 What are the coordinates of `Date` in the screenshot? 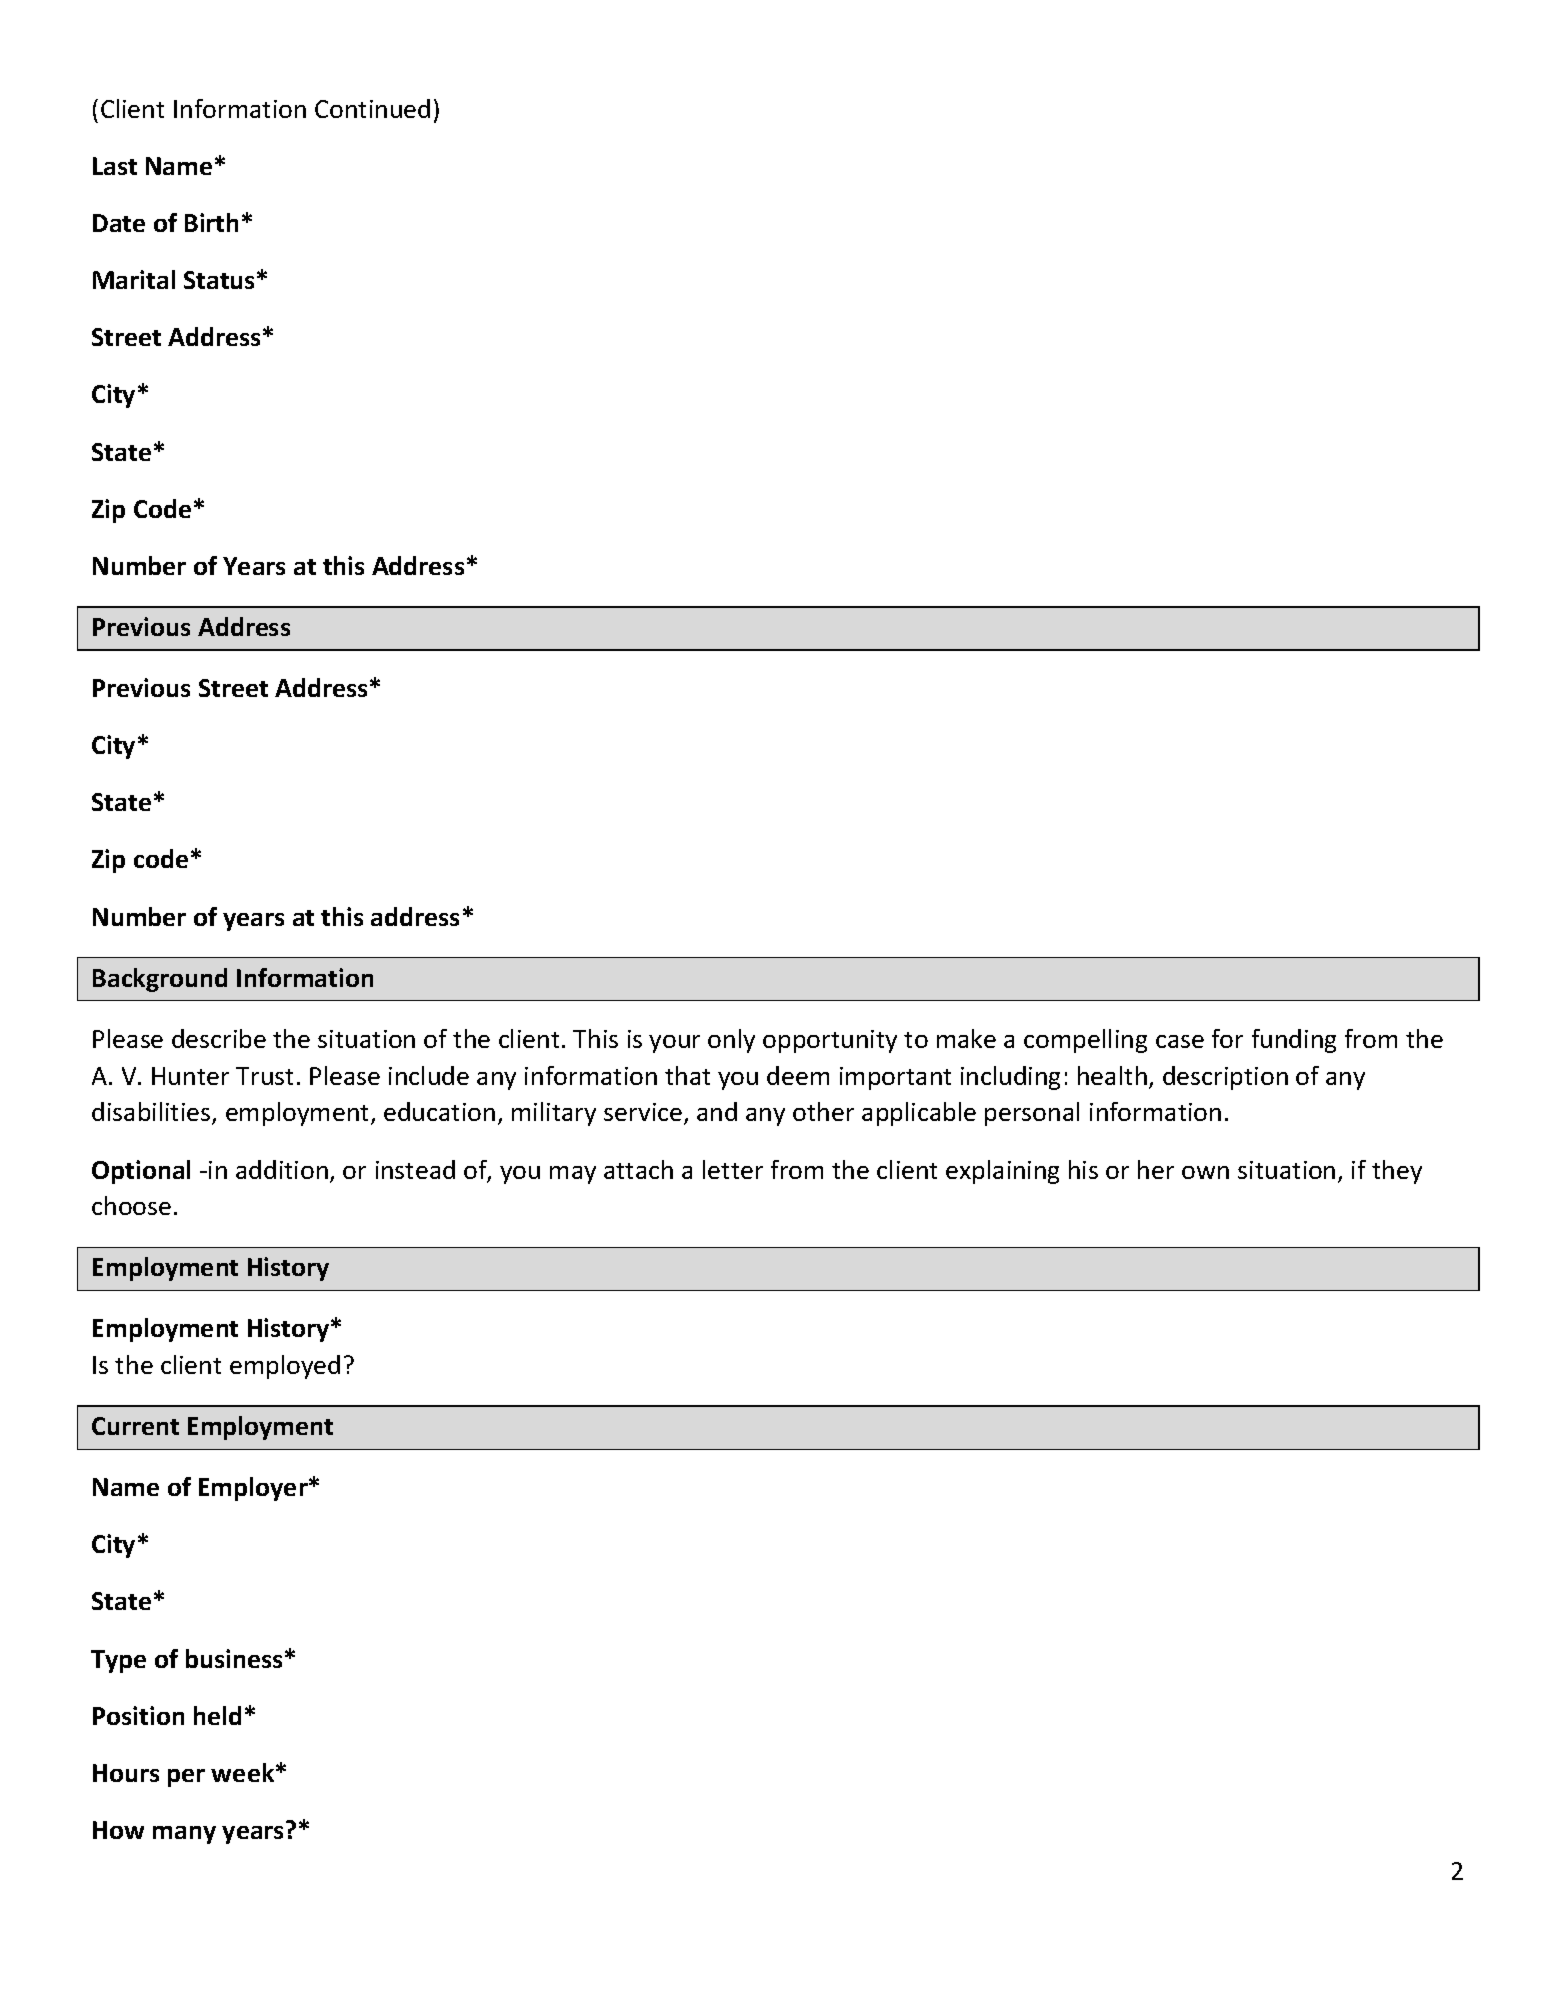 It's located at (119, 223).
